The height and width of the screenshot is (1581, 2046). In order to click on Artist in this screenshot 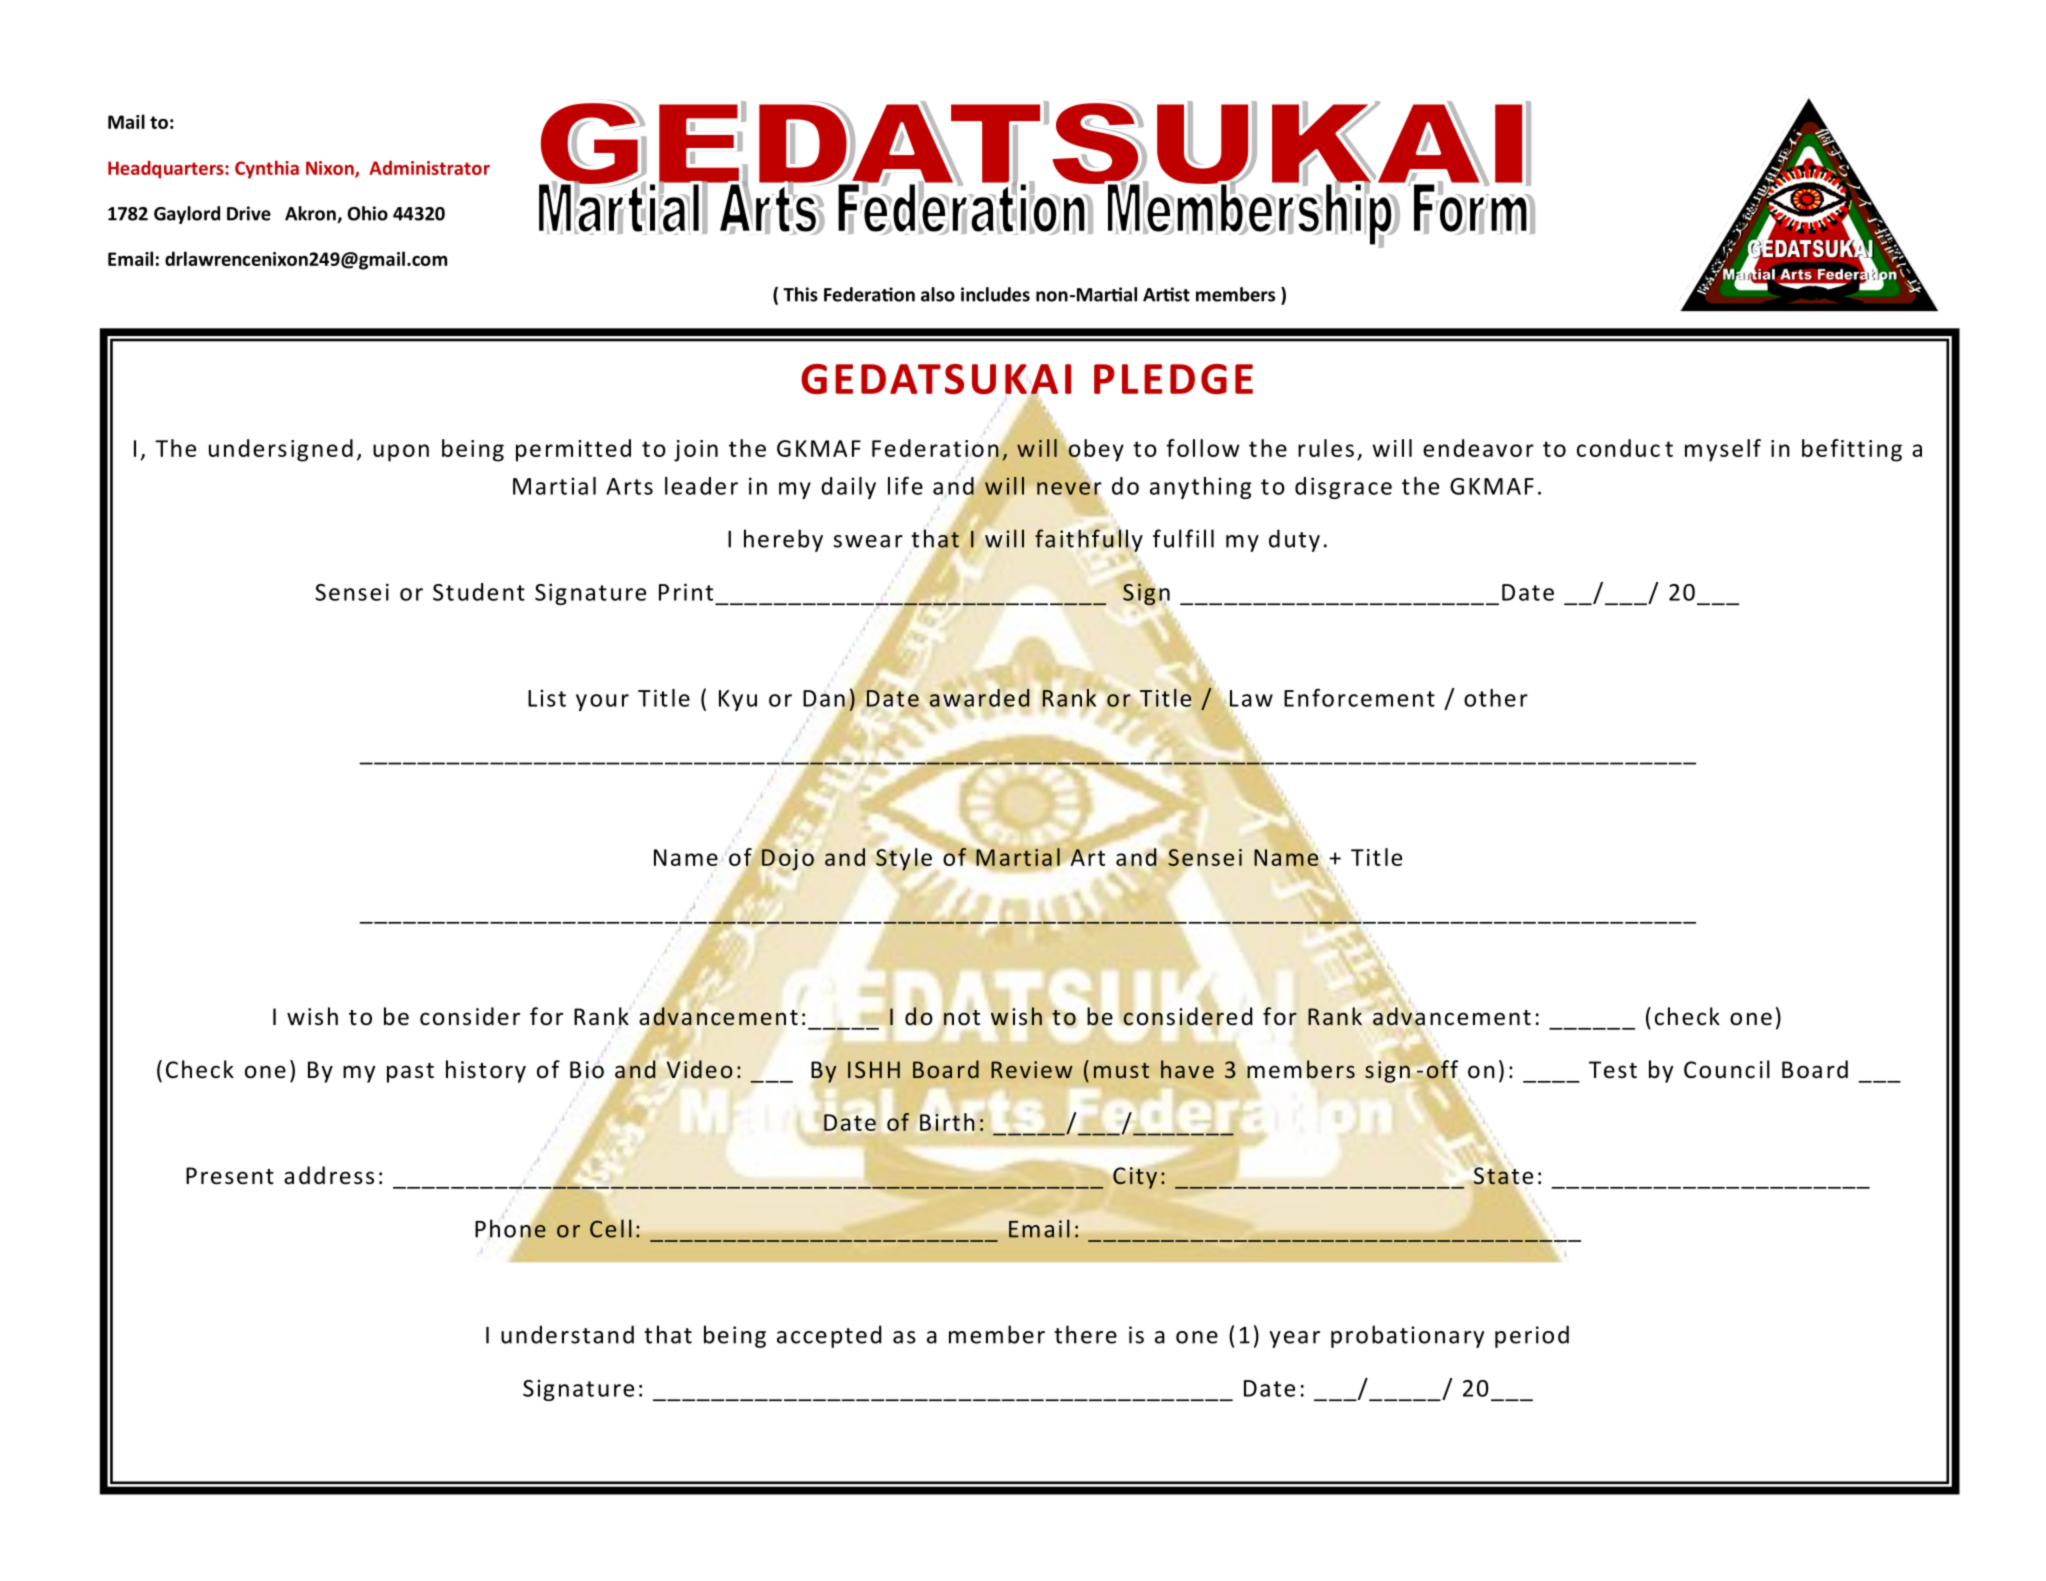, I will do `click(1166, 294)`.
